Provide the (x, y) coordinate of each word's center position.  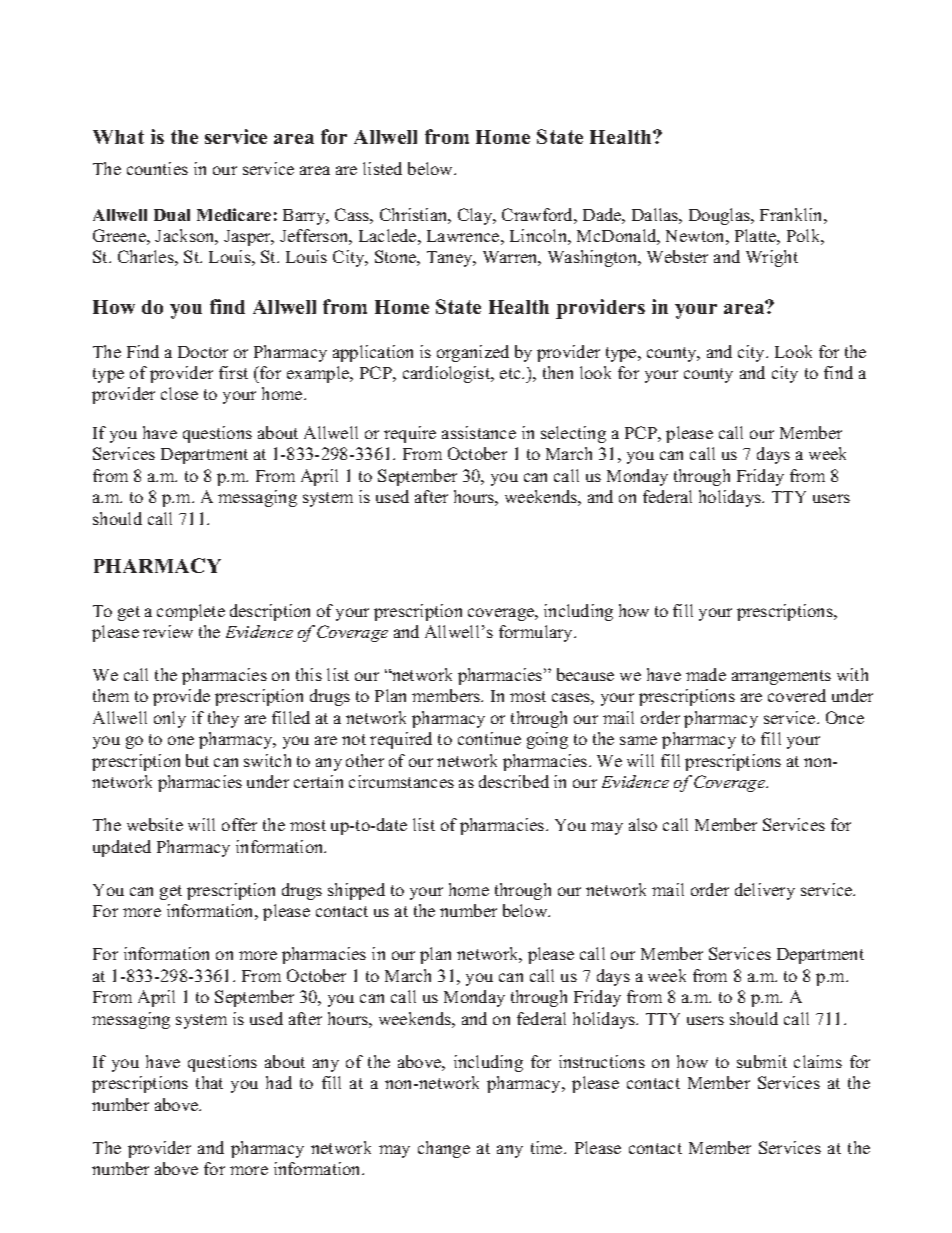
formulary (537, 633)
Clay (476, 216)
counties (157, 168)
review (168, 631)
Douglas (720, 216)
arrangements (781, 677)
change (444, 1149)
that (209, 1082)
